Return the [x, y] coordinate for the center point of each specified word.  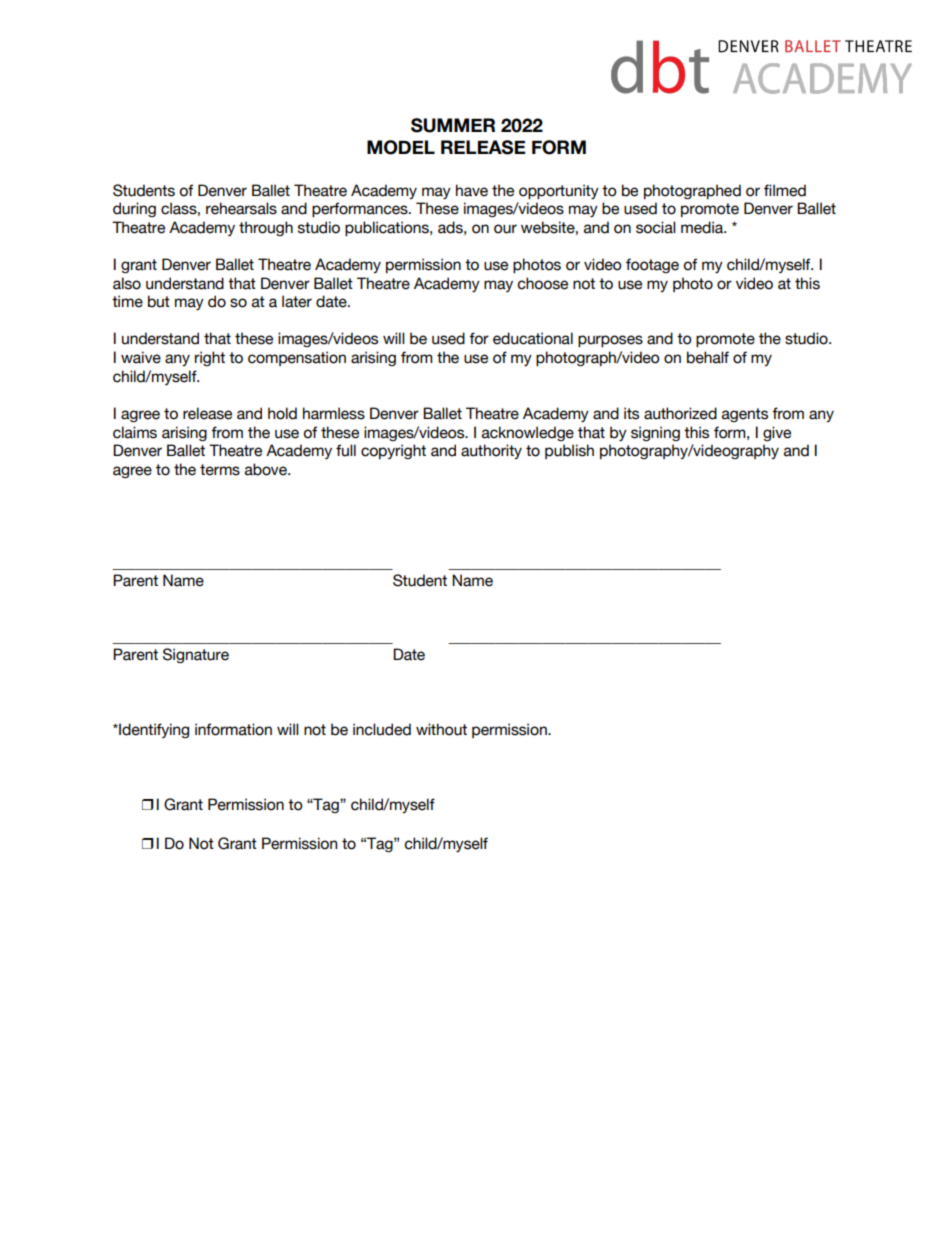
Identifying [153, 730]
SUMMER [453, 125]
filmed [785, 190]
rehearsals [241, 208]
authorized [680, 413]
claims [135, 432]
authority [491, 451]
